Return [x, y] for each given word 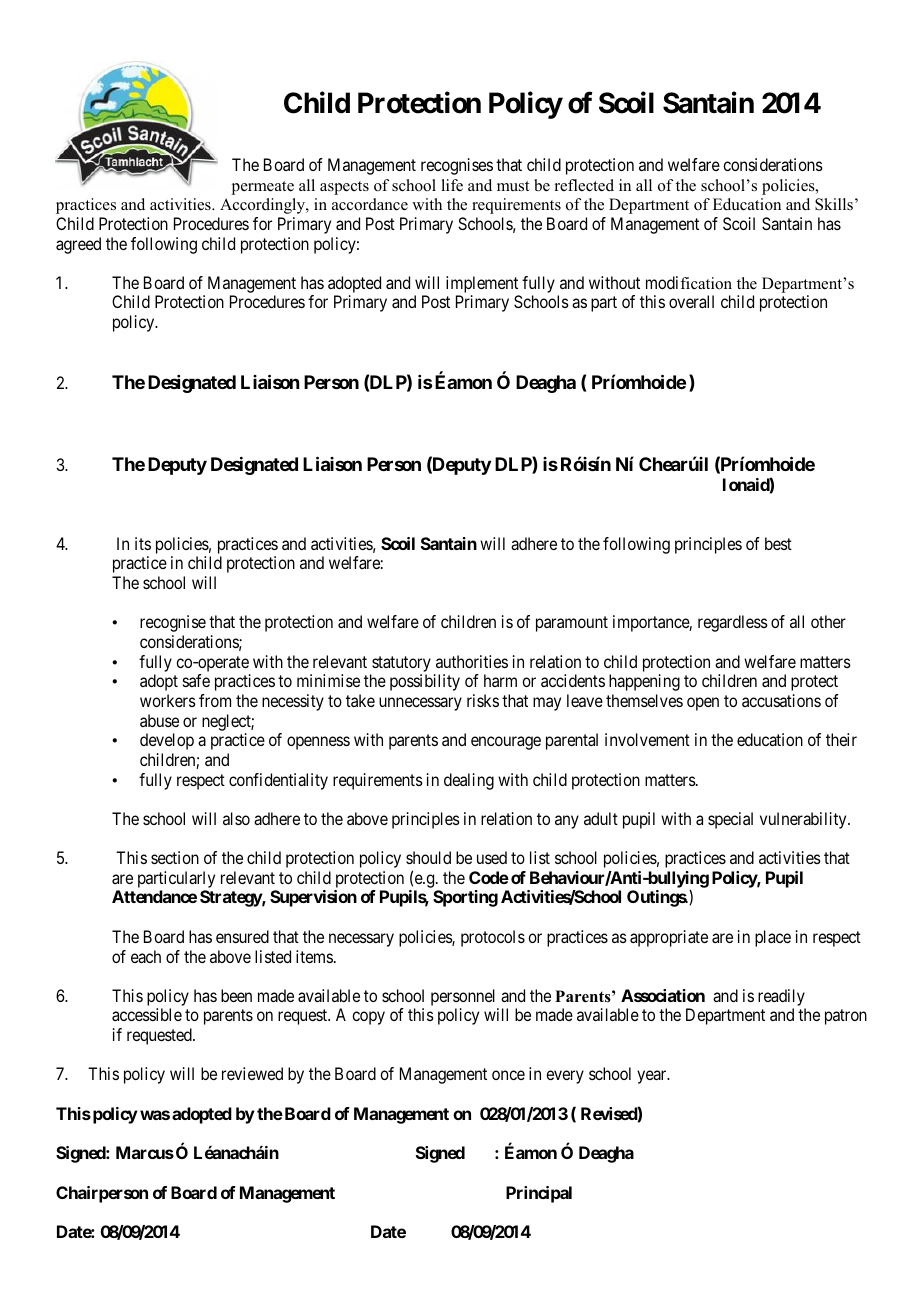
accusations [781, 700]
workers [168, 700]
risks [483, 700]
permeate [263, 188]
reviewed [252, 1073]
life [452, 185]
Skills [834, 204]
